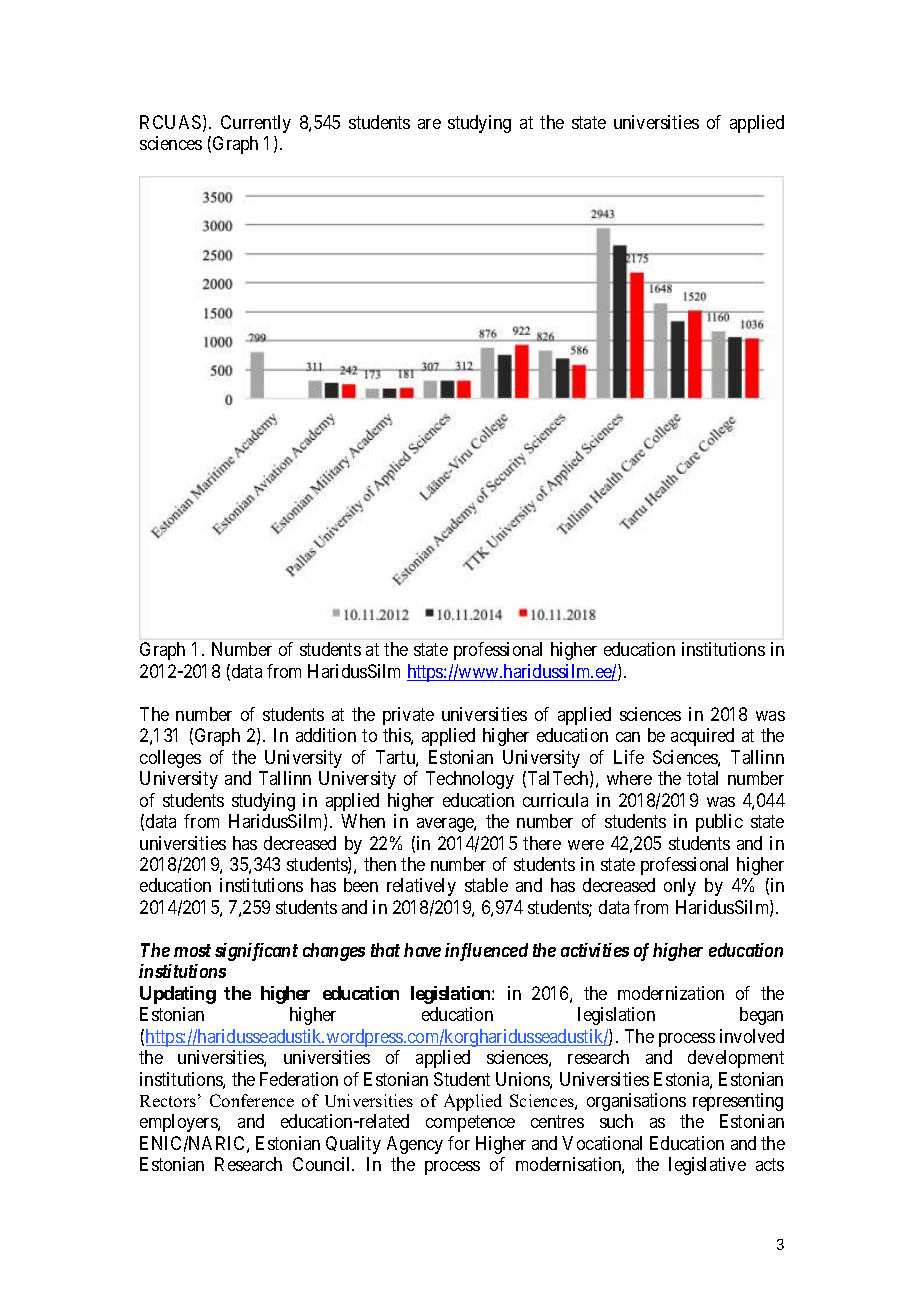 This screenshot has height=1309, width=924. I want to click on acquired, so click(702, 737).
